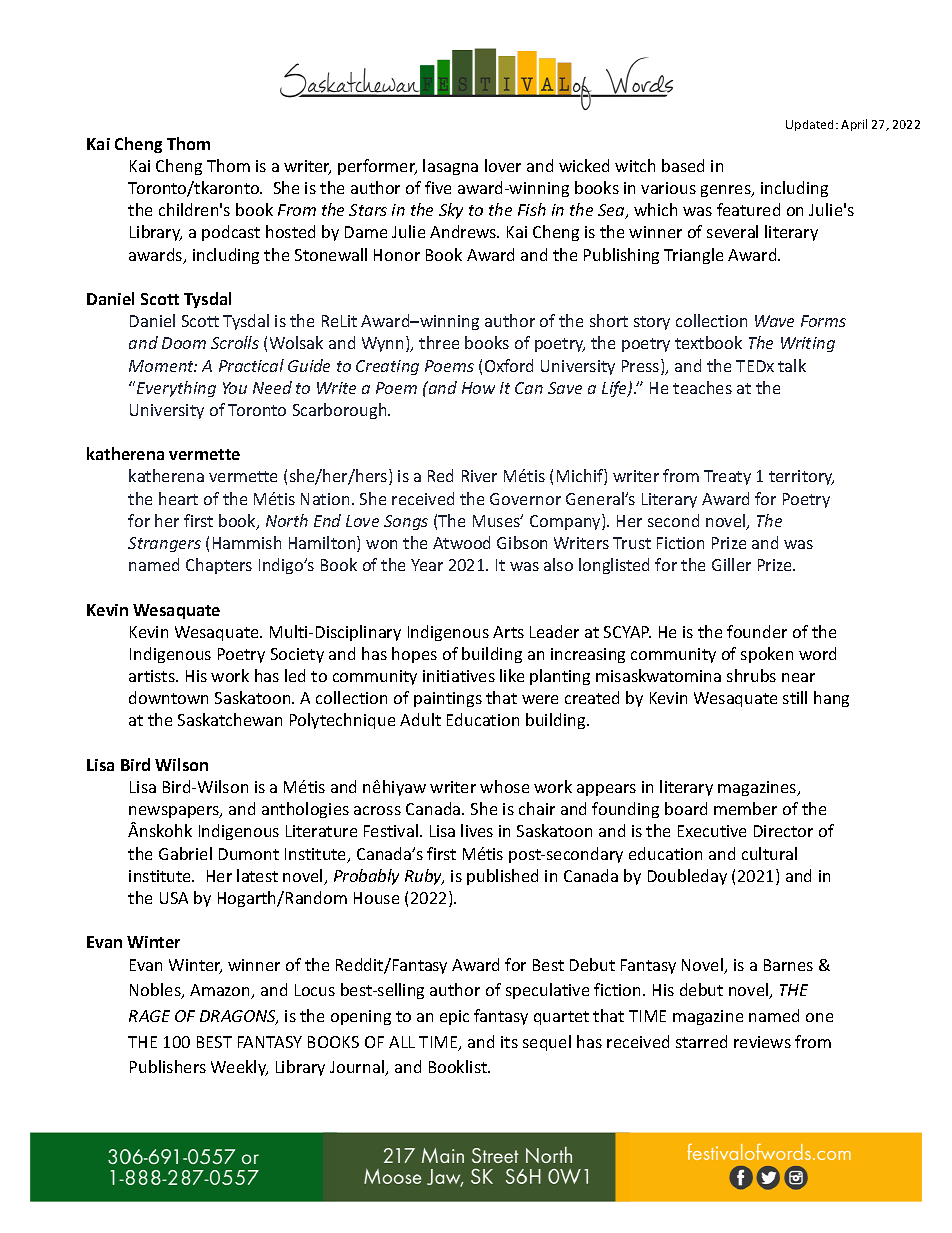 The height and width of the screenshot is (1233, 952). What do you see at coordinates (249, 854) in the screenshot?
I see `Dumont` at bounding box center [249, 854].
